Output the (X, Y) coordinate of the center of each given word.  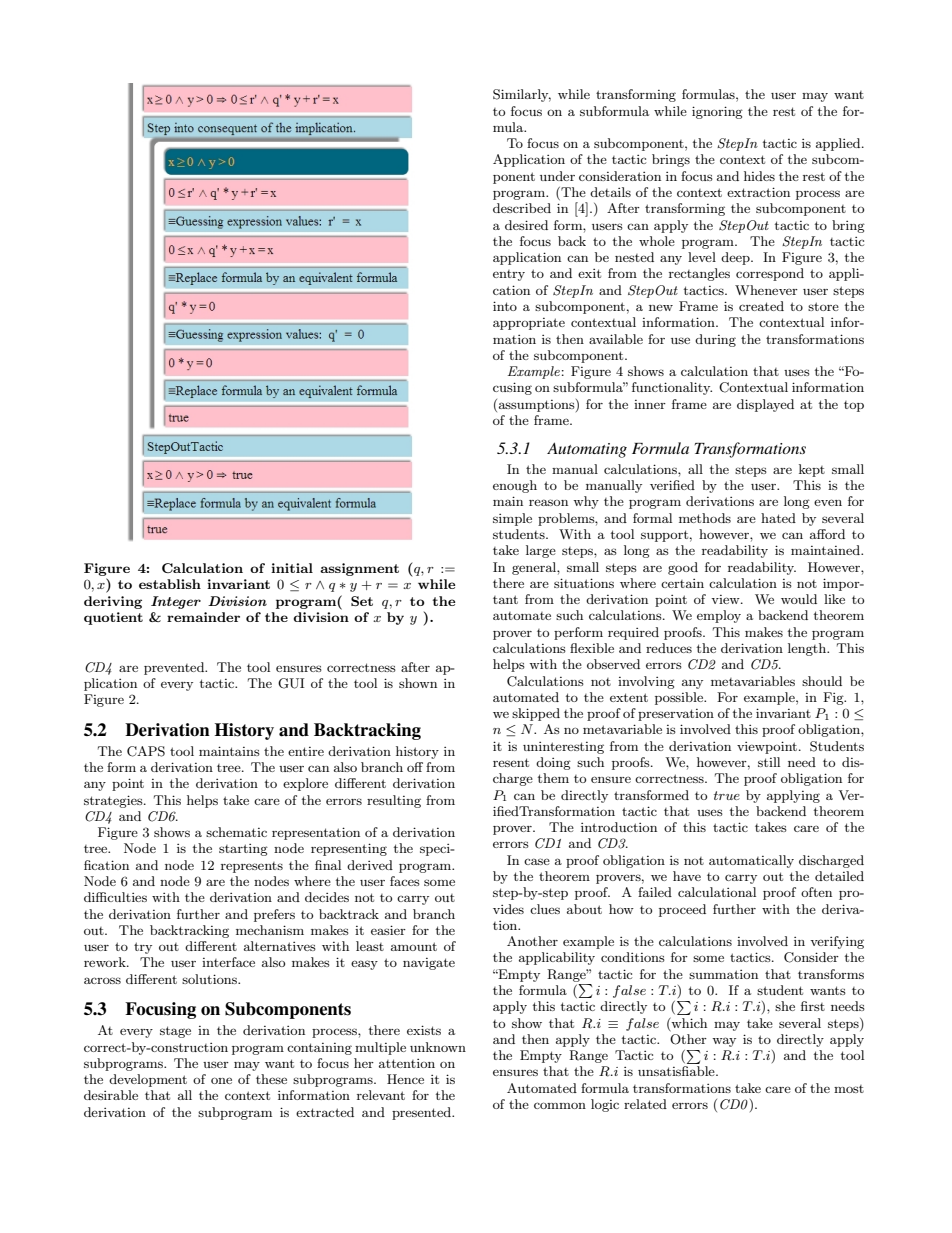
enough (515, 486)
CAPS (146, 751)
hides (759, 176)
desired (526, 225)
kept (812, 470)
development (148, 1080)
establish (170, 584)
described (522, 208)
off (415, 767)
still (769, 762)
